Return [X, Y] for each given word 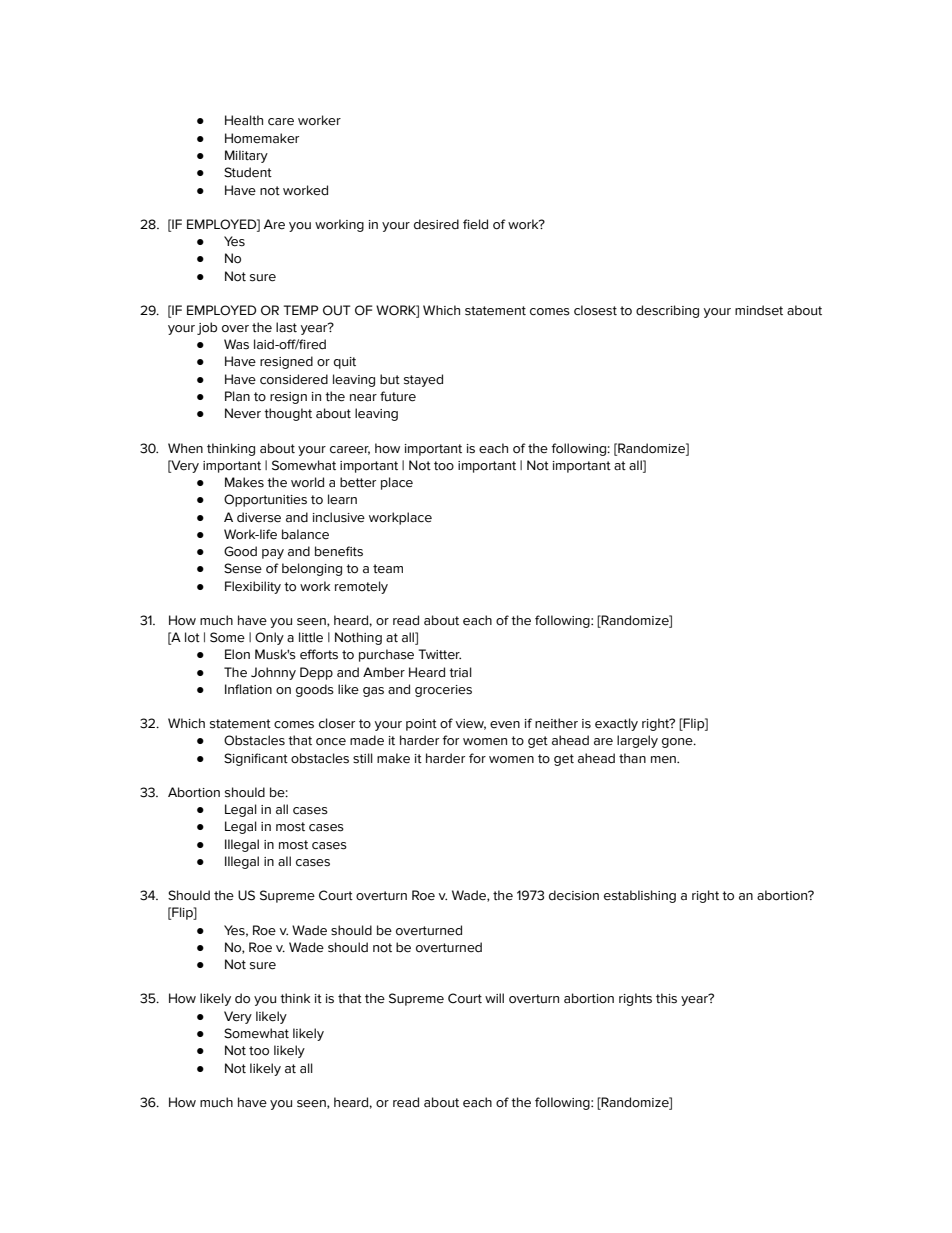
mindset [759, 310]
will [494, 998]
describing [667, 311]
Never [243, 413]
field [475, 224]
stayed [423, 380]
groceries [443, 691]
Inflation [248, 689]
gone [678, 743]
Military [246, 156]
